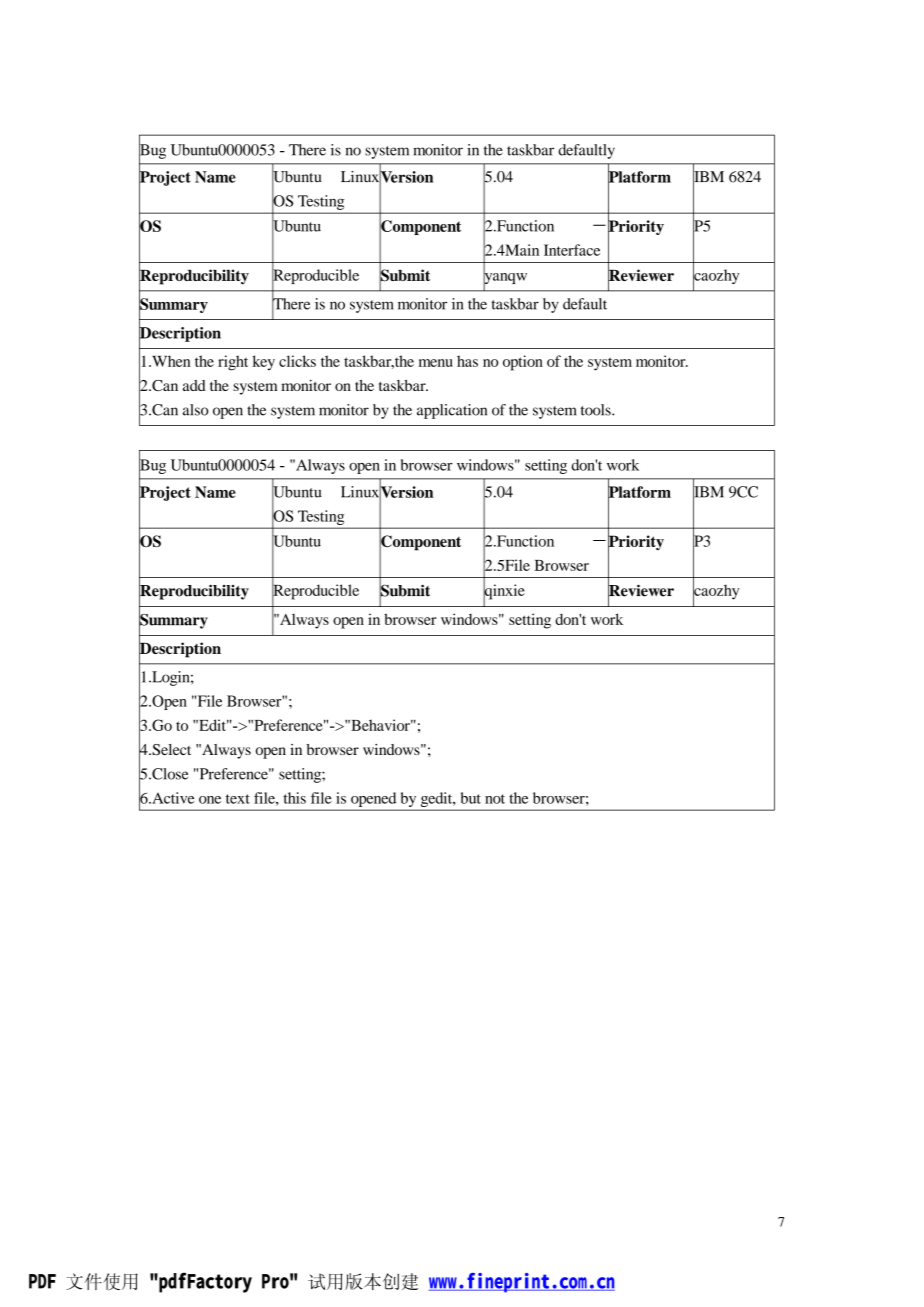 The width and height of the screenshot is (924, 1307). I want to click on not, so click(495, 799).
